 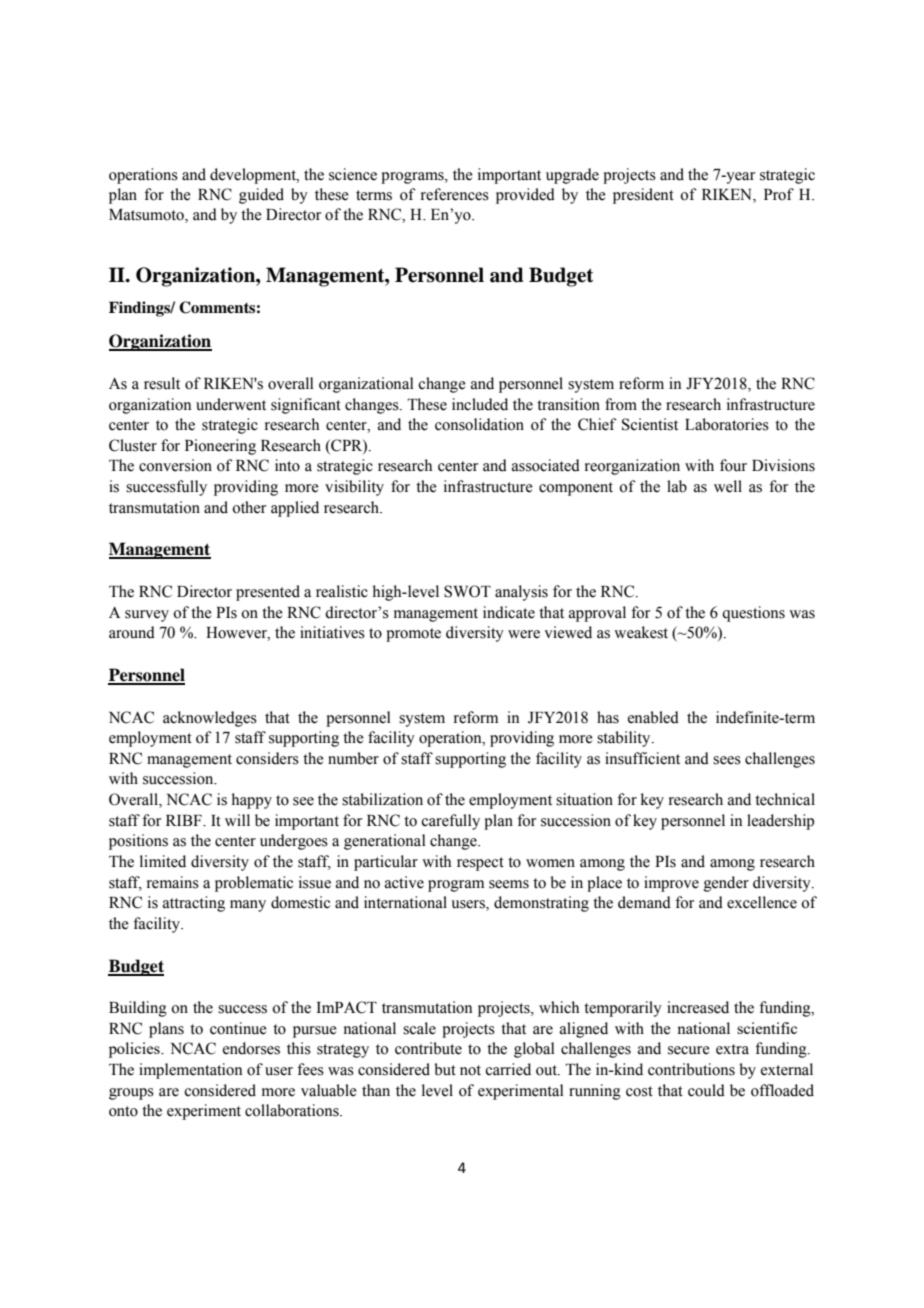 What do you see at coordinates (162, 383) in the document?
I see `result` at bounding box center [162, 383].
